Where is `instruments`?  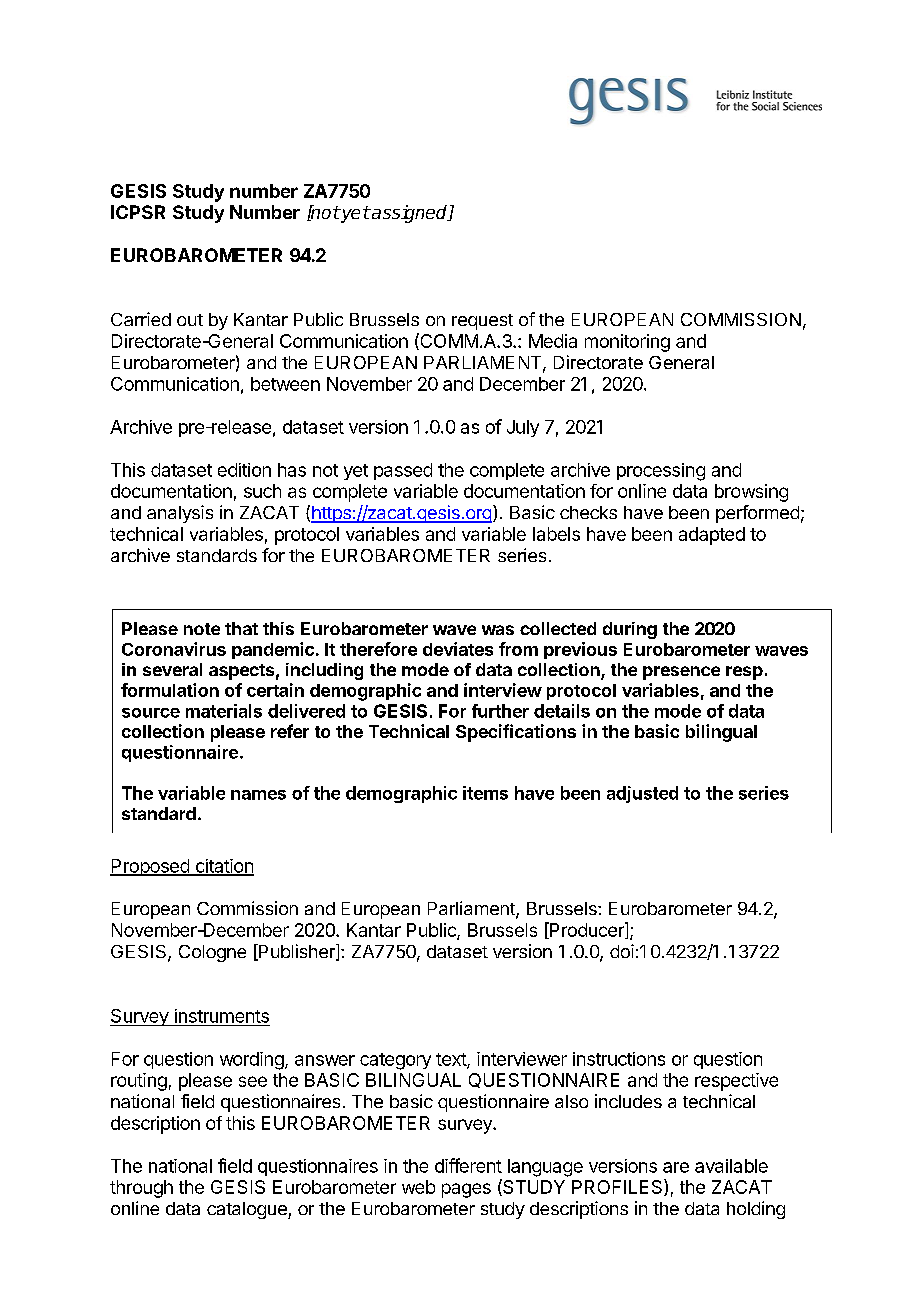
instruments is located at coordinates (222, 1016).
